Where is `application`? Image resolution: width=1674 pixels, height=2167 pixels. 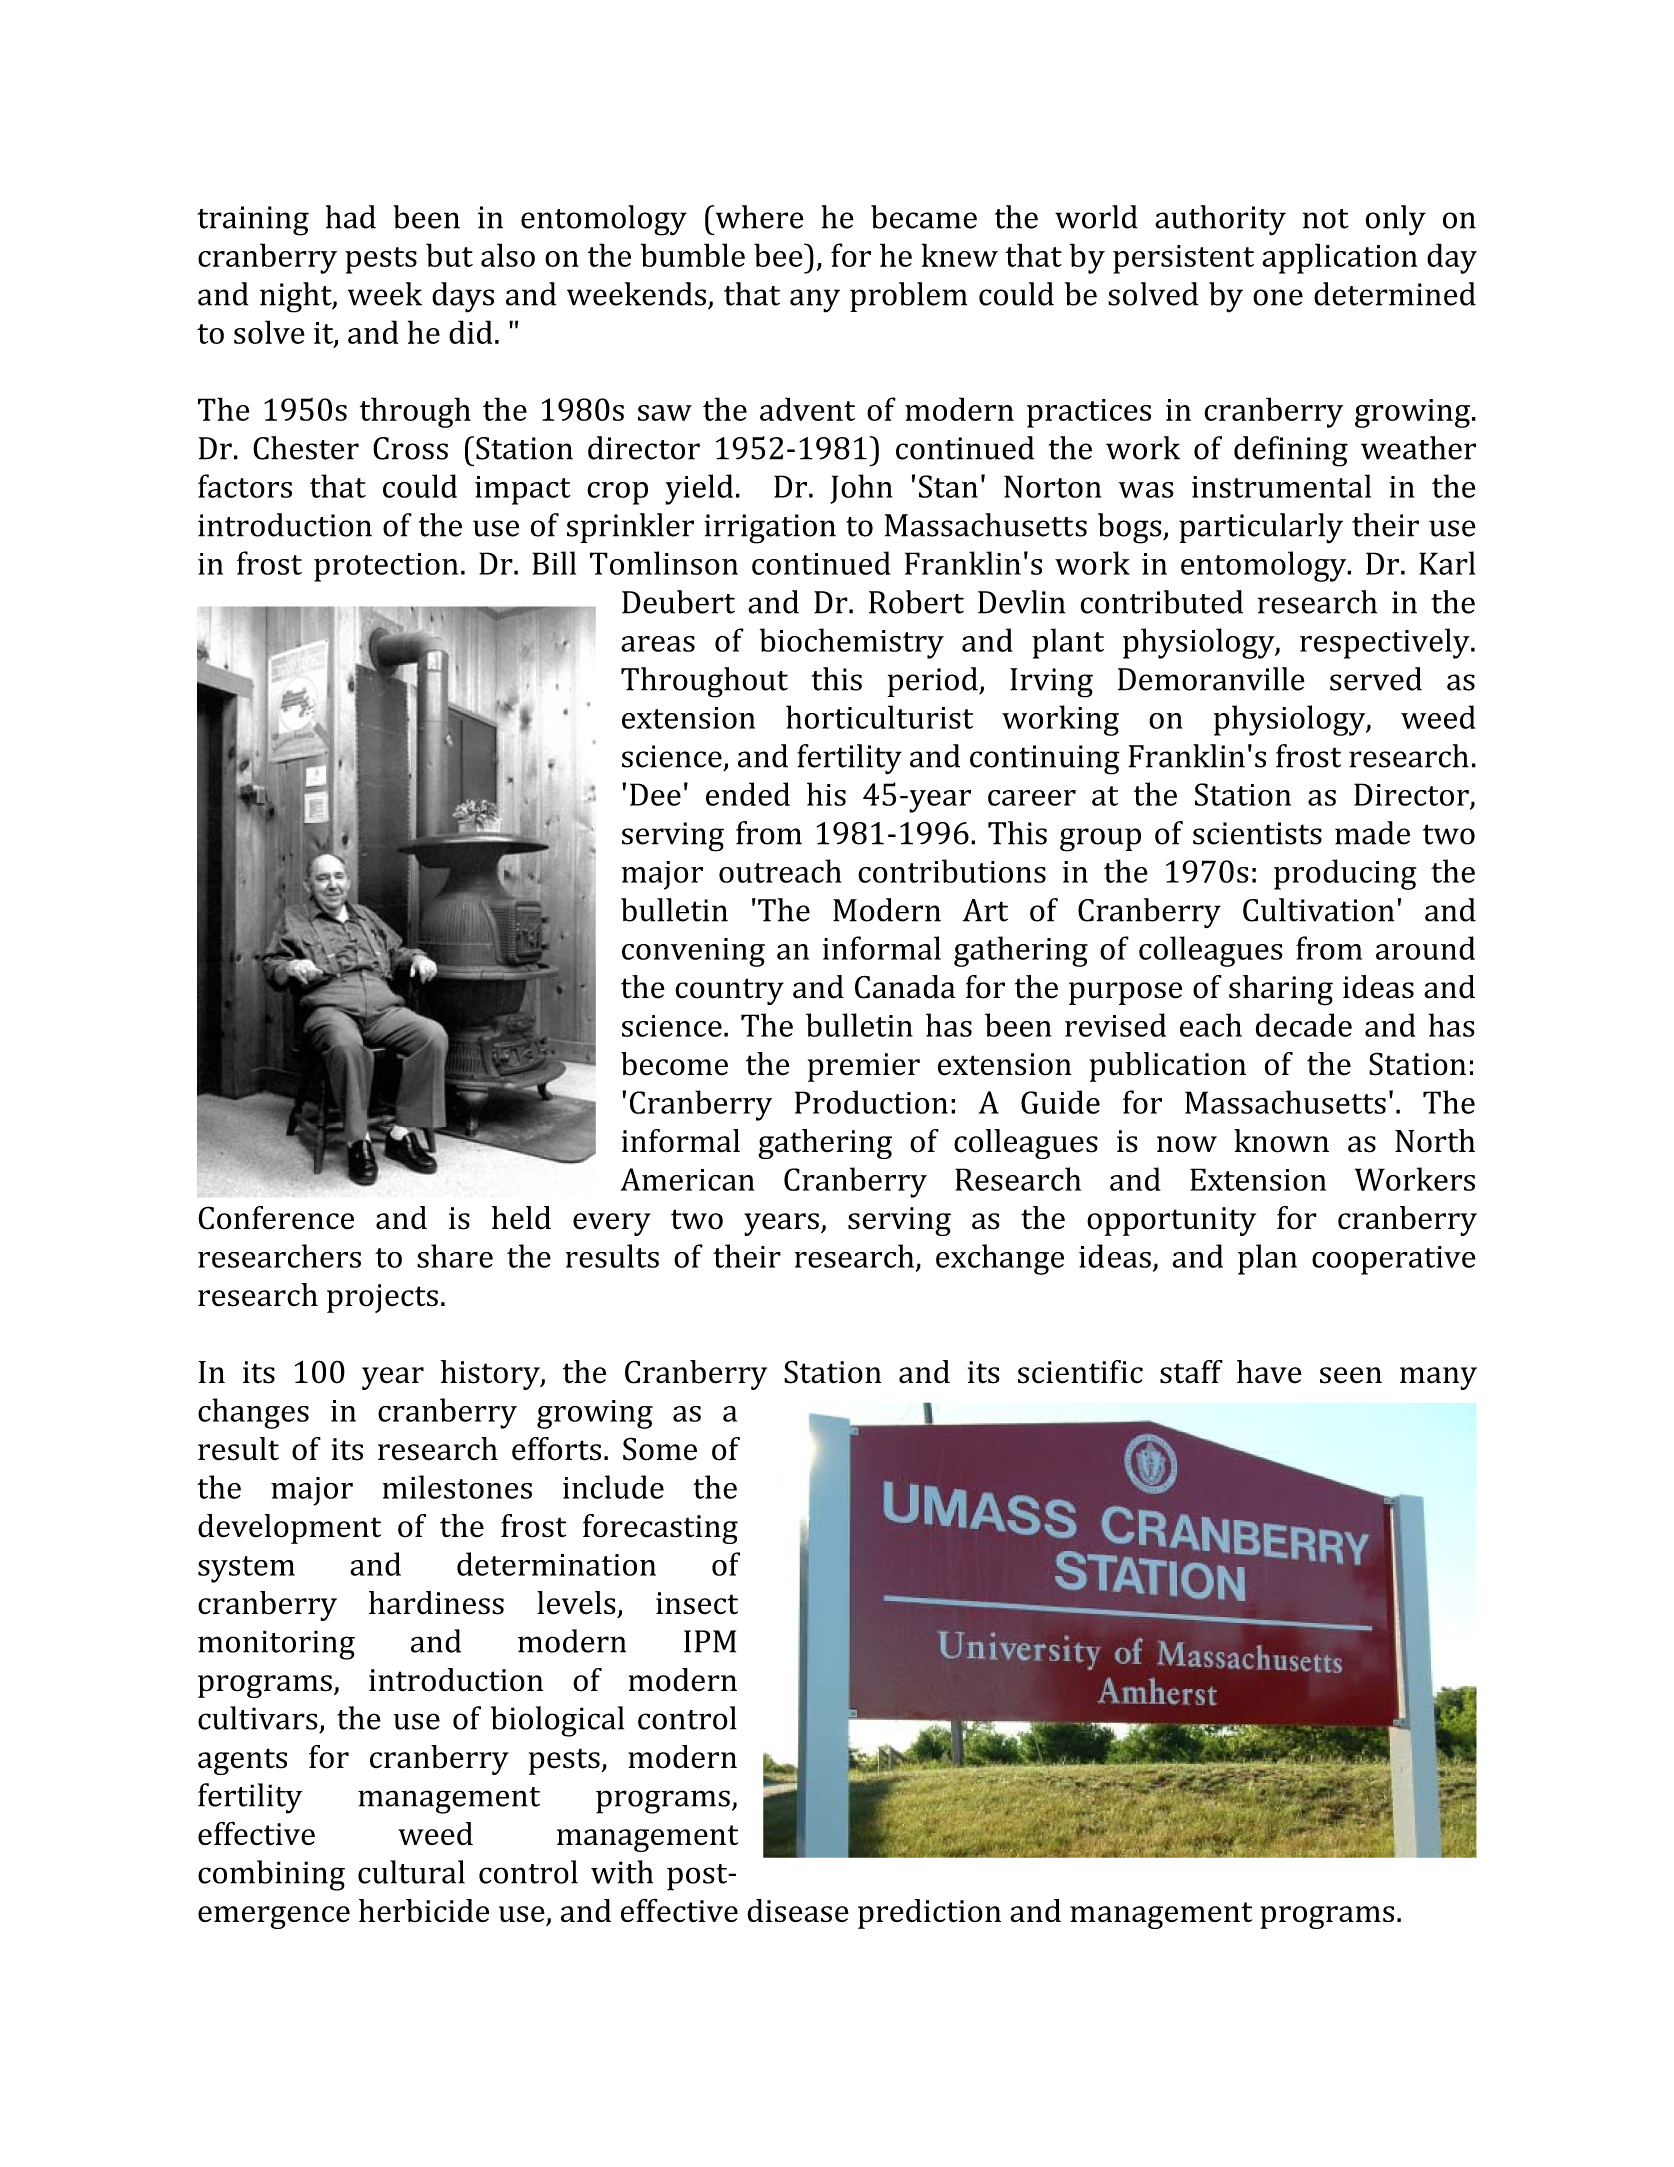 application is located at coordinates (1339, 258).
